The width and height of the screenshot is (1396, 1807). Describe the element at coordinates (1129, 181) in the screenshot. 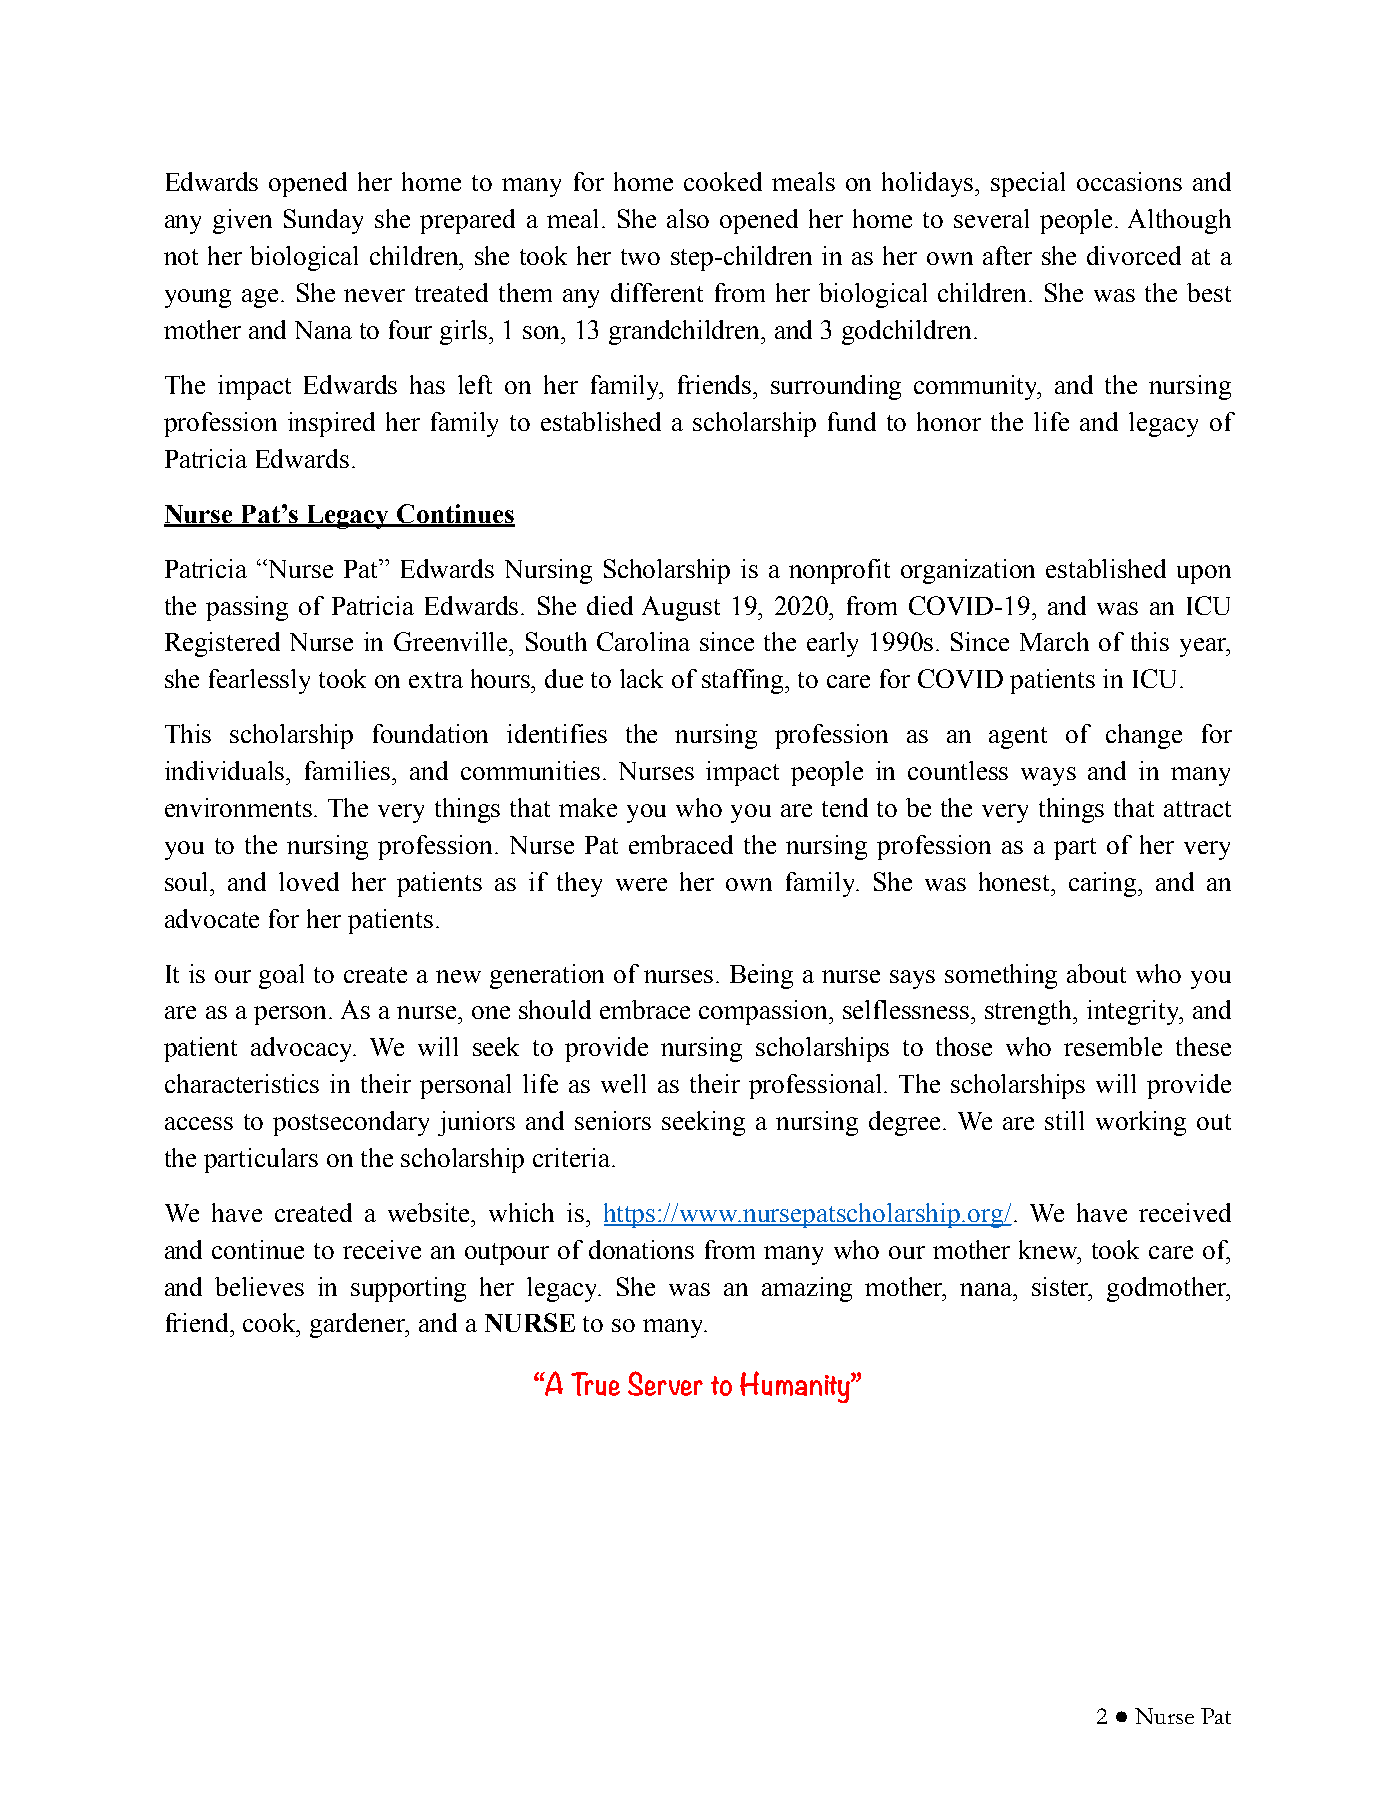

I see `occasions` at that location.
